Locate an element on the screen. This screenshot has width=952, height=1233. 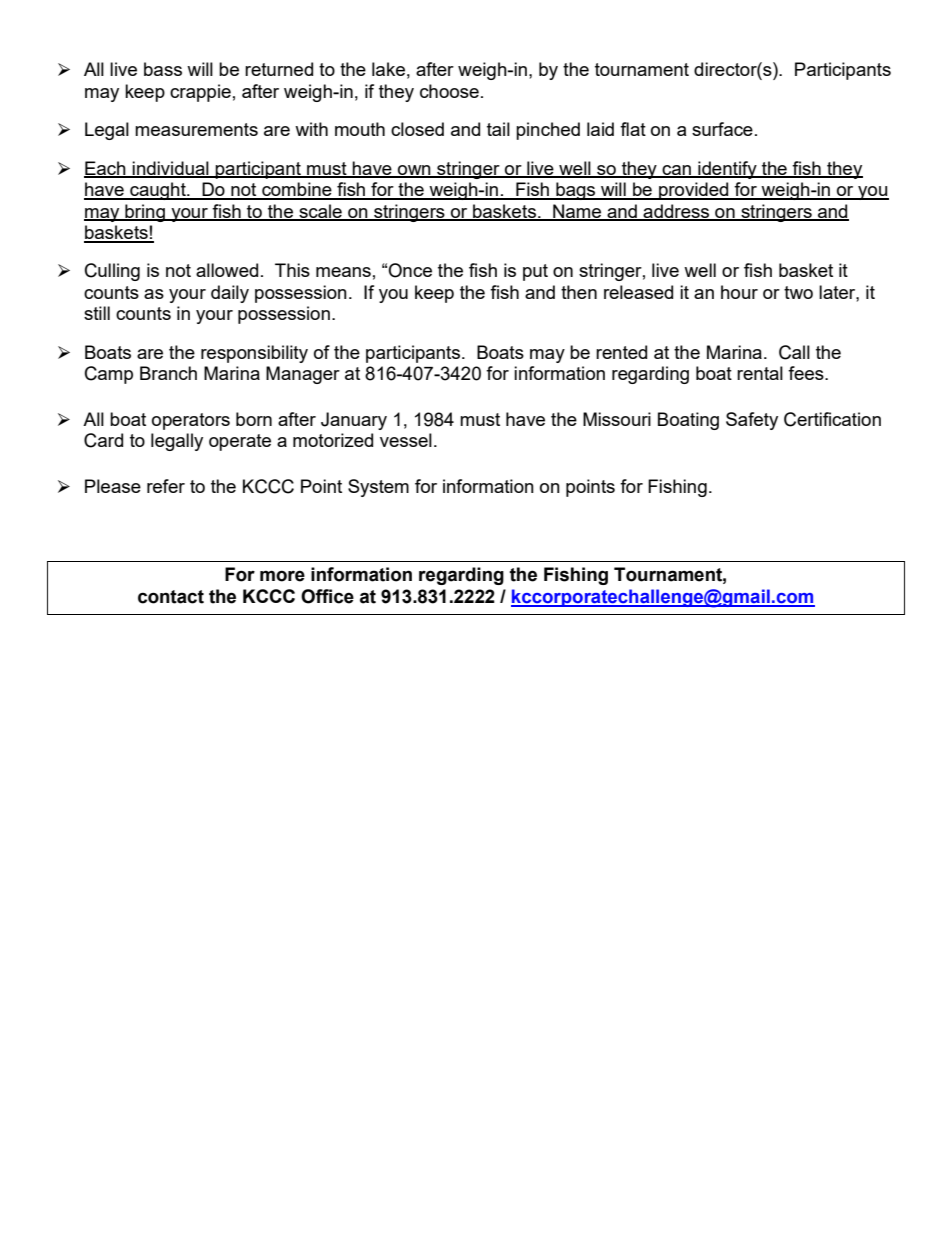
Once is located at coordinates (410, 270).
